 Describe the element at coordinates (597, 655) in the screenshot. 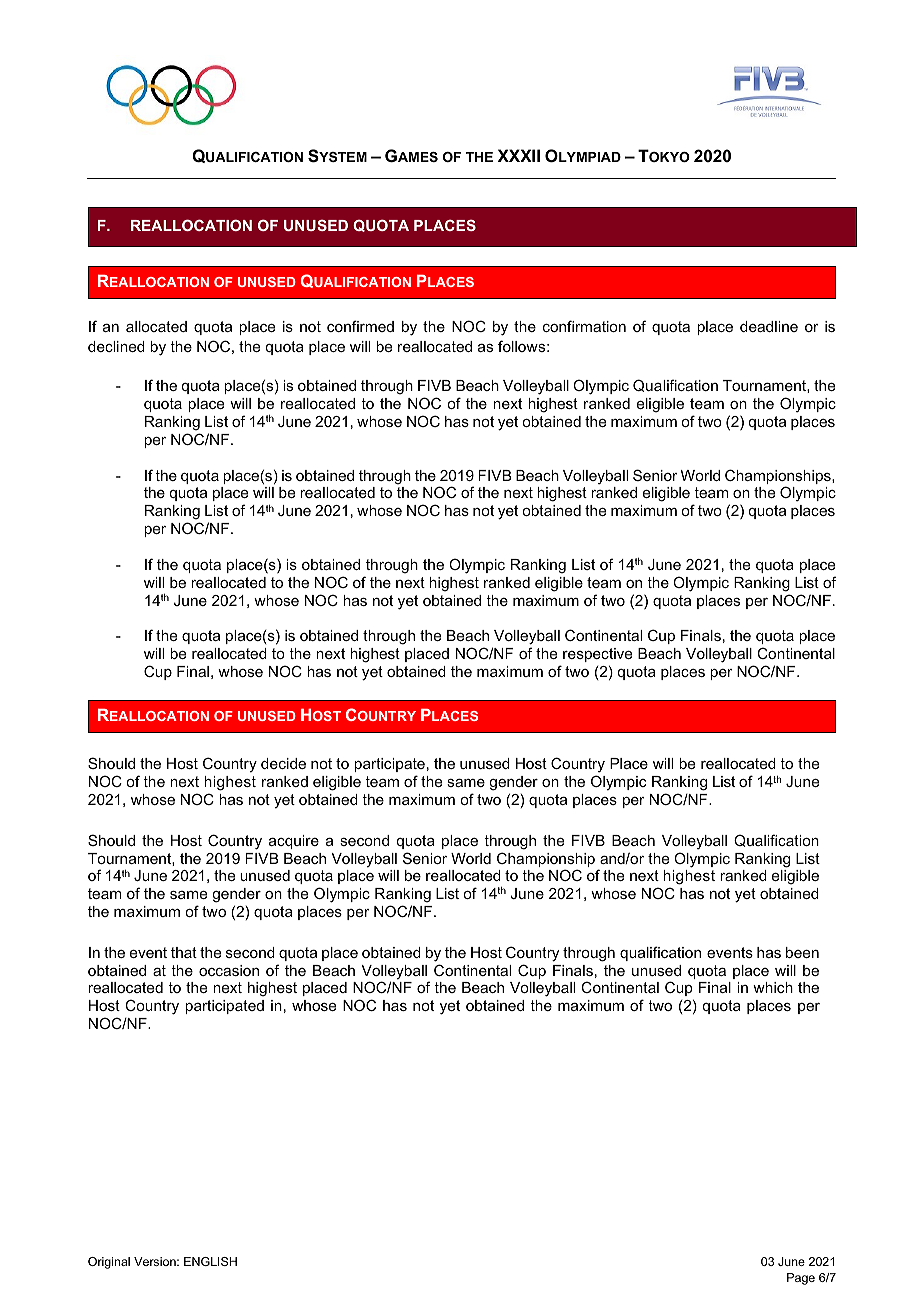

I see `respective` at that location.
